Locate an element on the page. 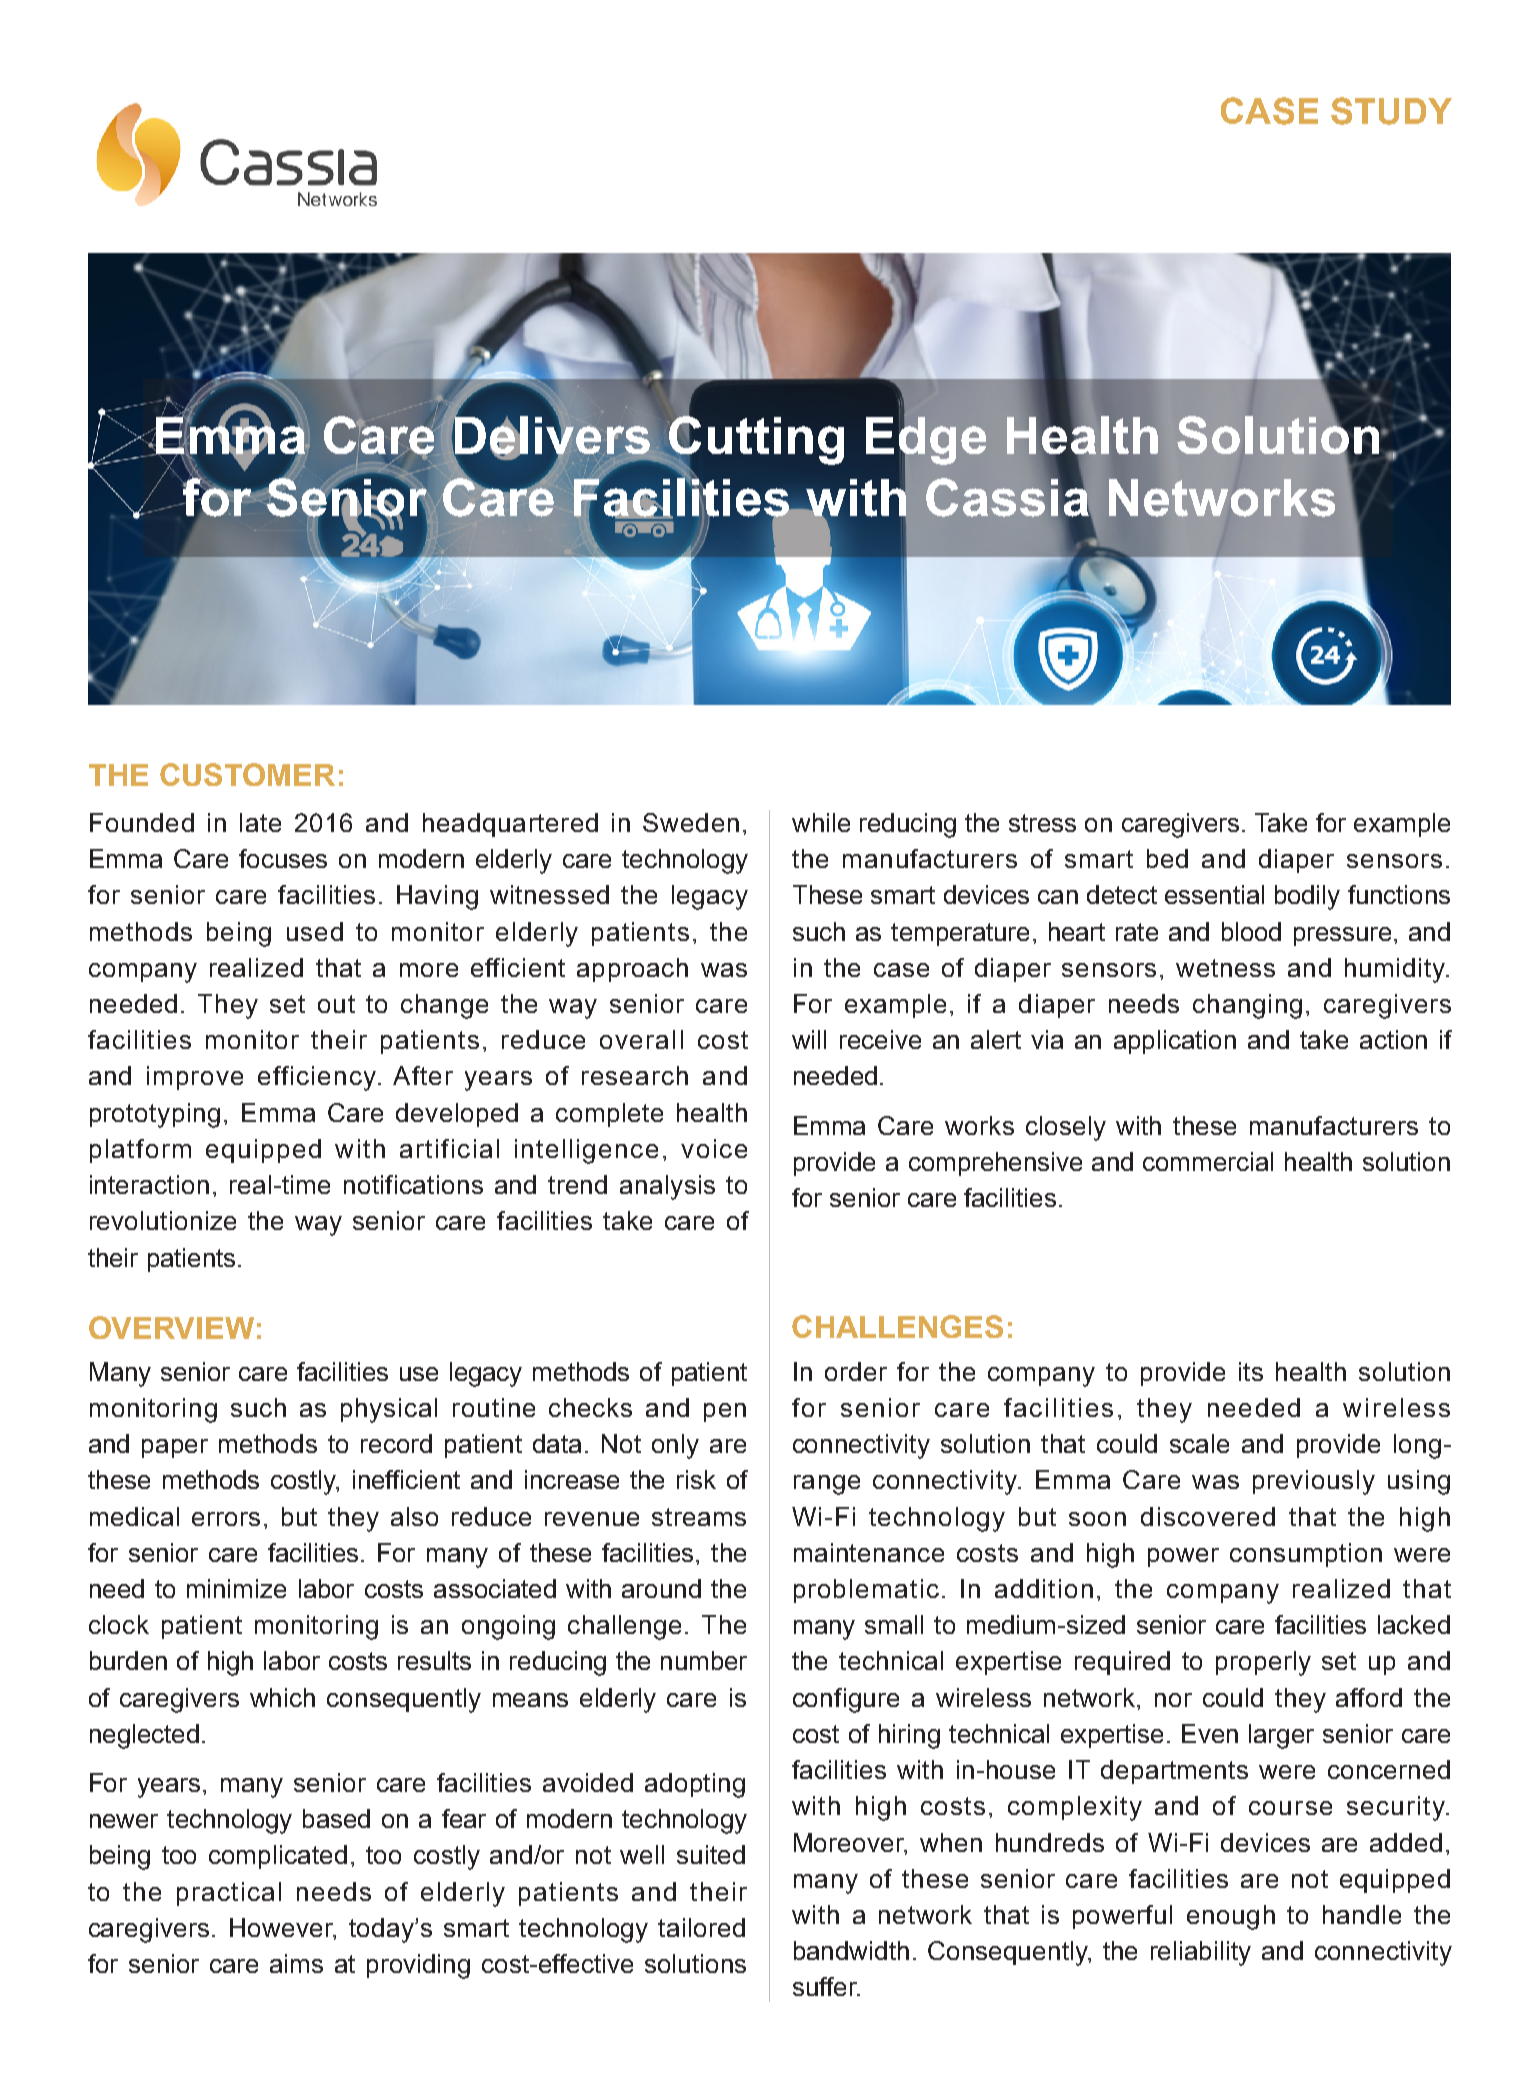 This image has width=1540, height=2090. will is located at coordinates (809, 1039).
